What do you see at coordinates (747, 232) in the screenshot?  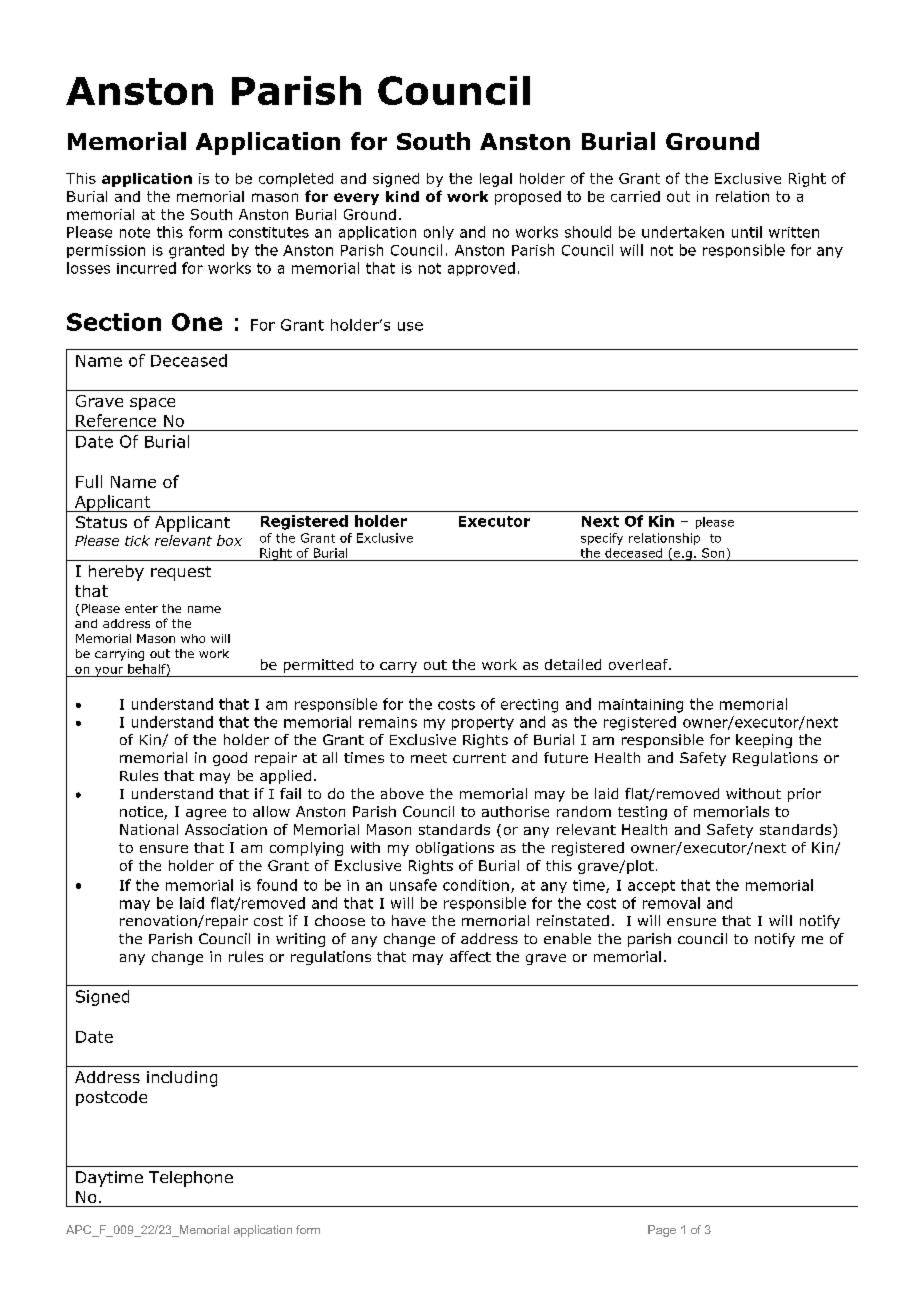 I see `until` at bounding box center [747, 232].
